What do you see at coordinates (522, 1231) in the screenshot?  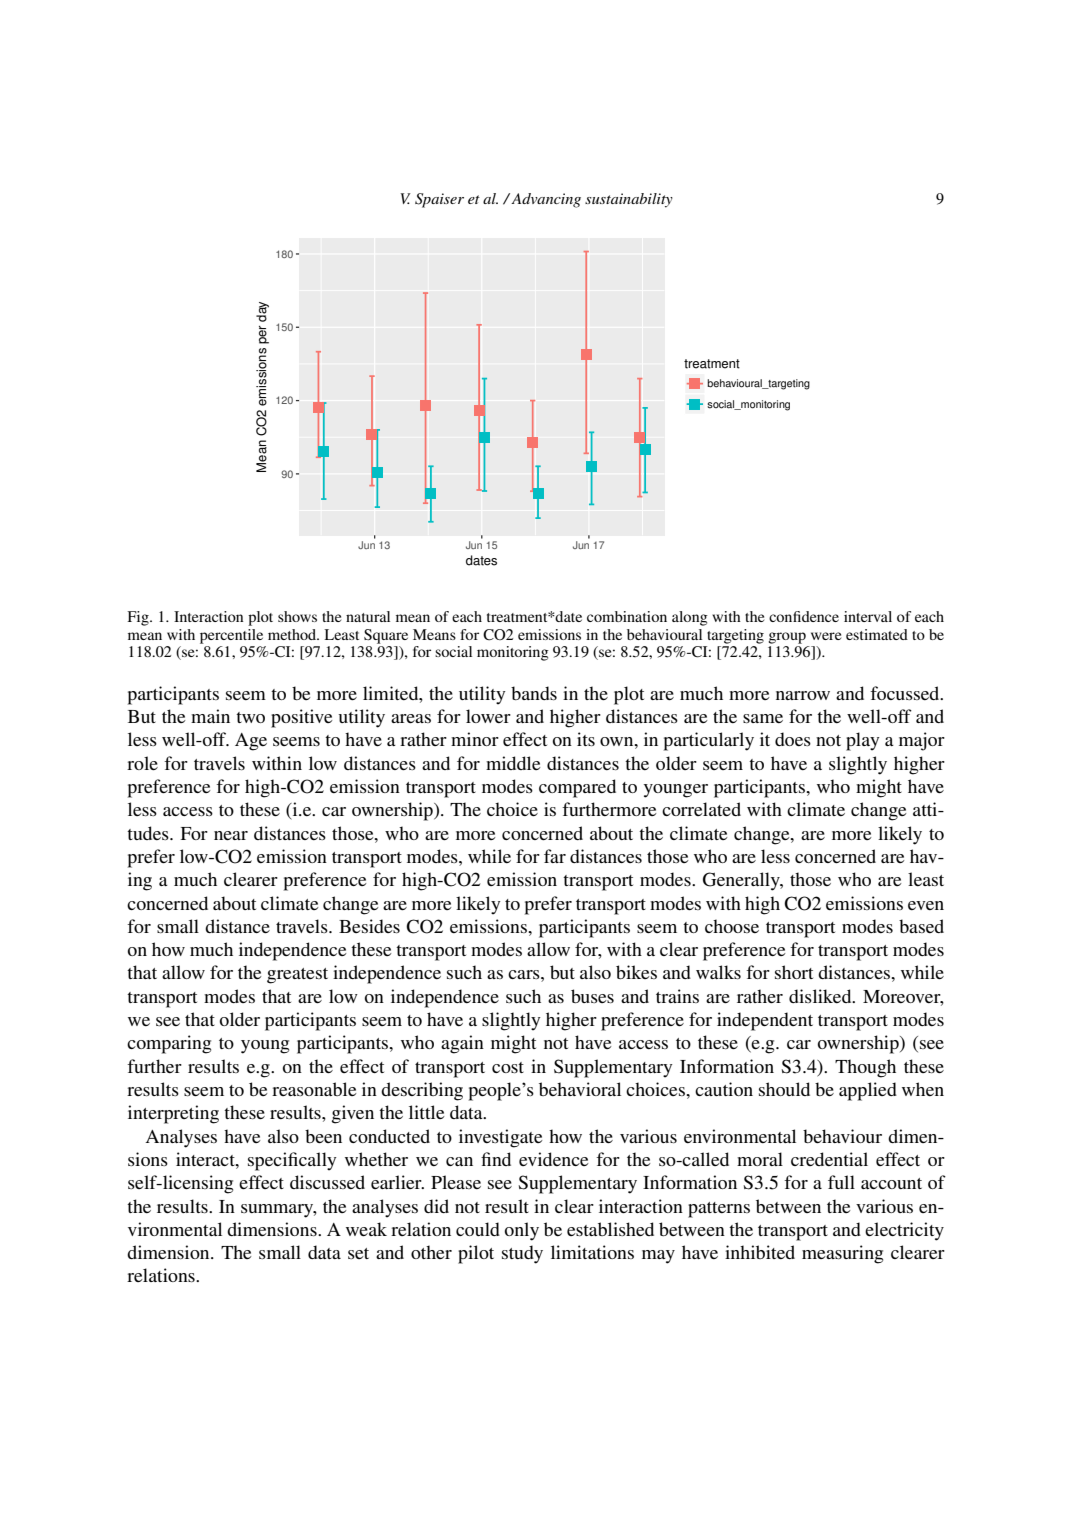 I see `only` at bounding box center [522, 1231].
